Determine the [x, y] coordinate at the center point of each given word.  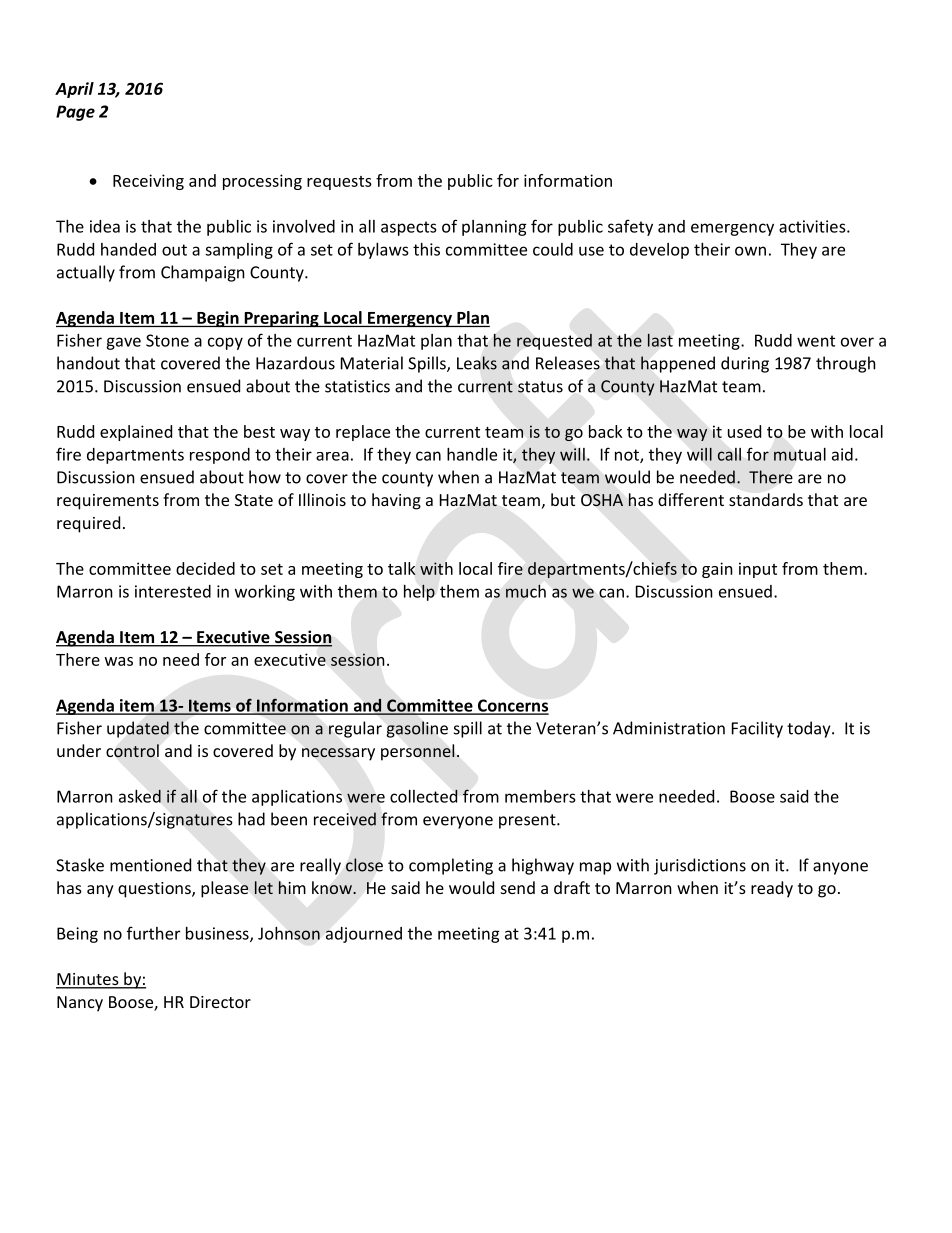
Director [220, 1002]
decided [205, 568]
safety [630, 227]
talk [402, 568]
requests [339, 183]
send [518, 887]
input [758, 570]
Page [75, 113]
